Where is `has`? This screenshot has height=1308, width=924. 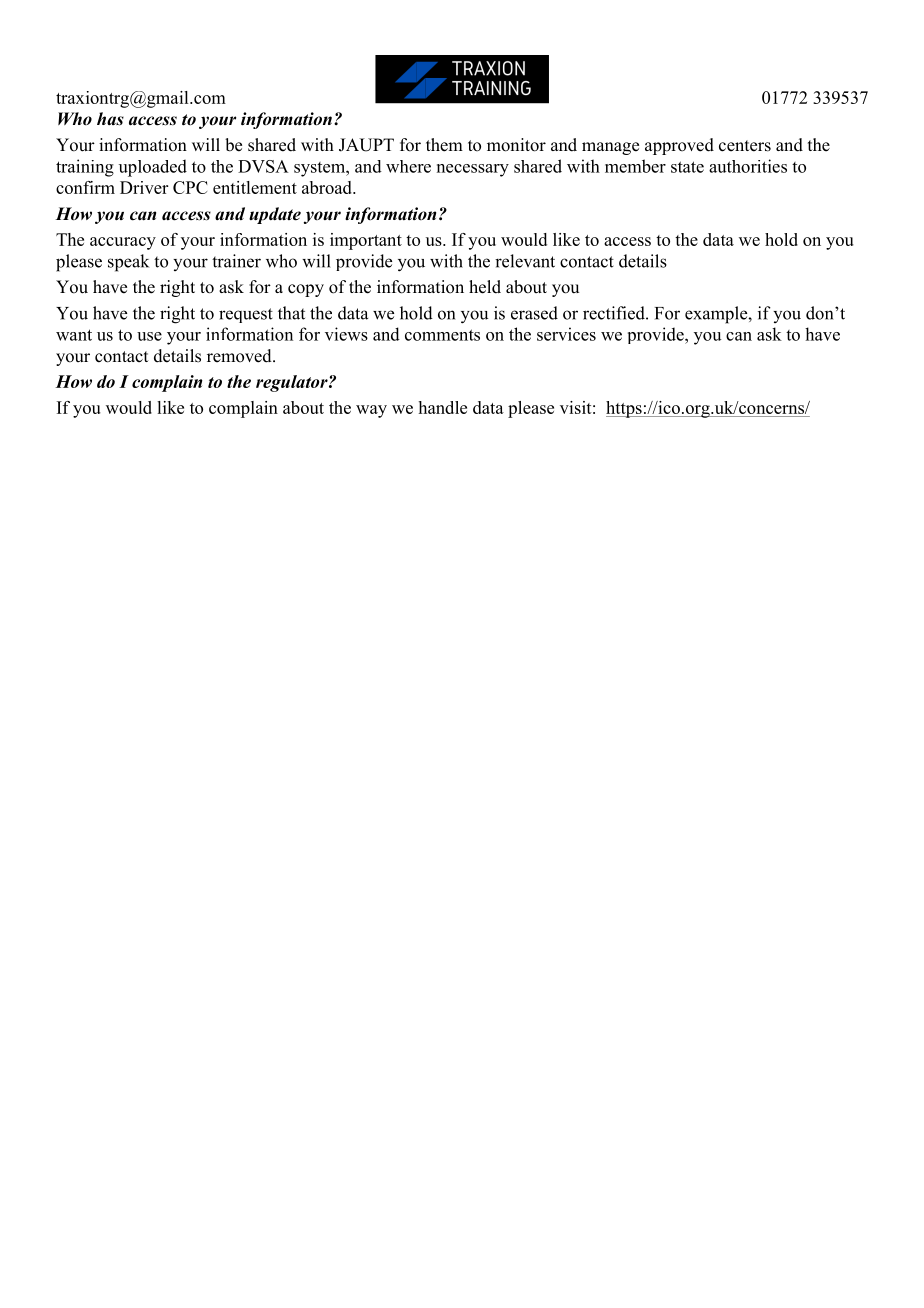
has is located at coordinates (110, 119).
